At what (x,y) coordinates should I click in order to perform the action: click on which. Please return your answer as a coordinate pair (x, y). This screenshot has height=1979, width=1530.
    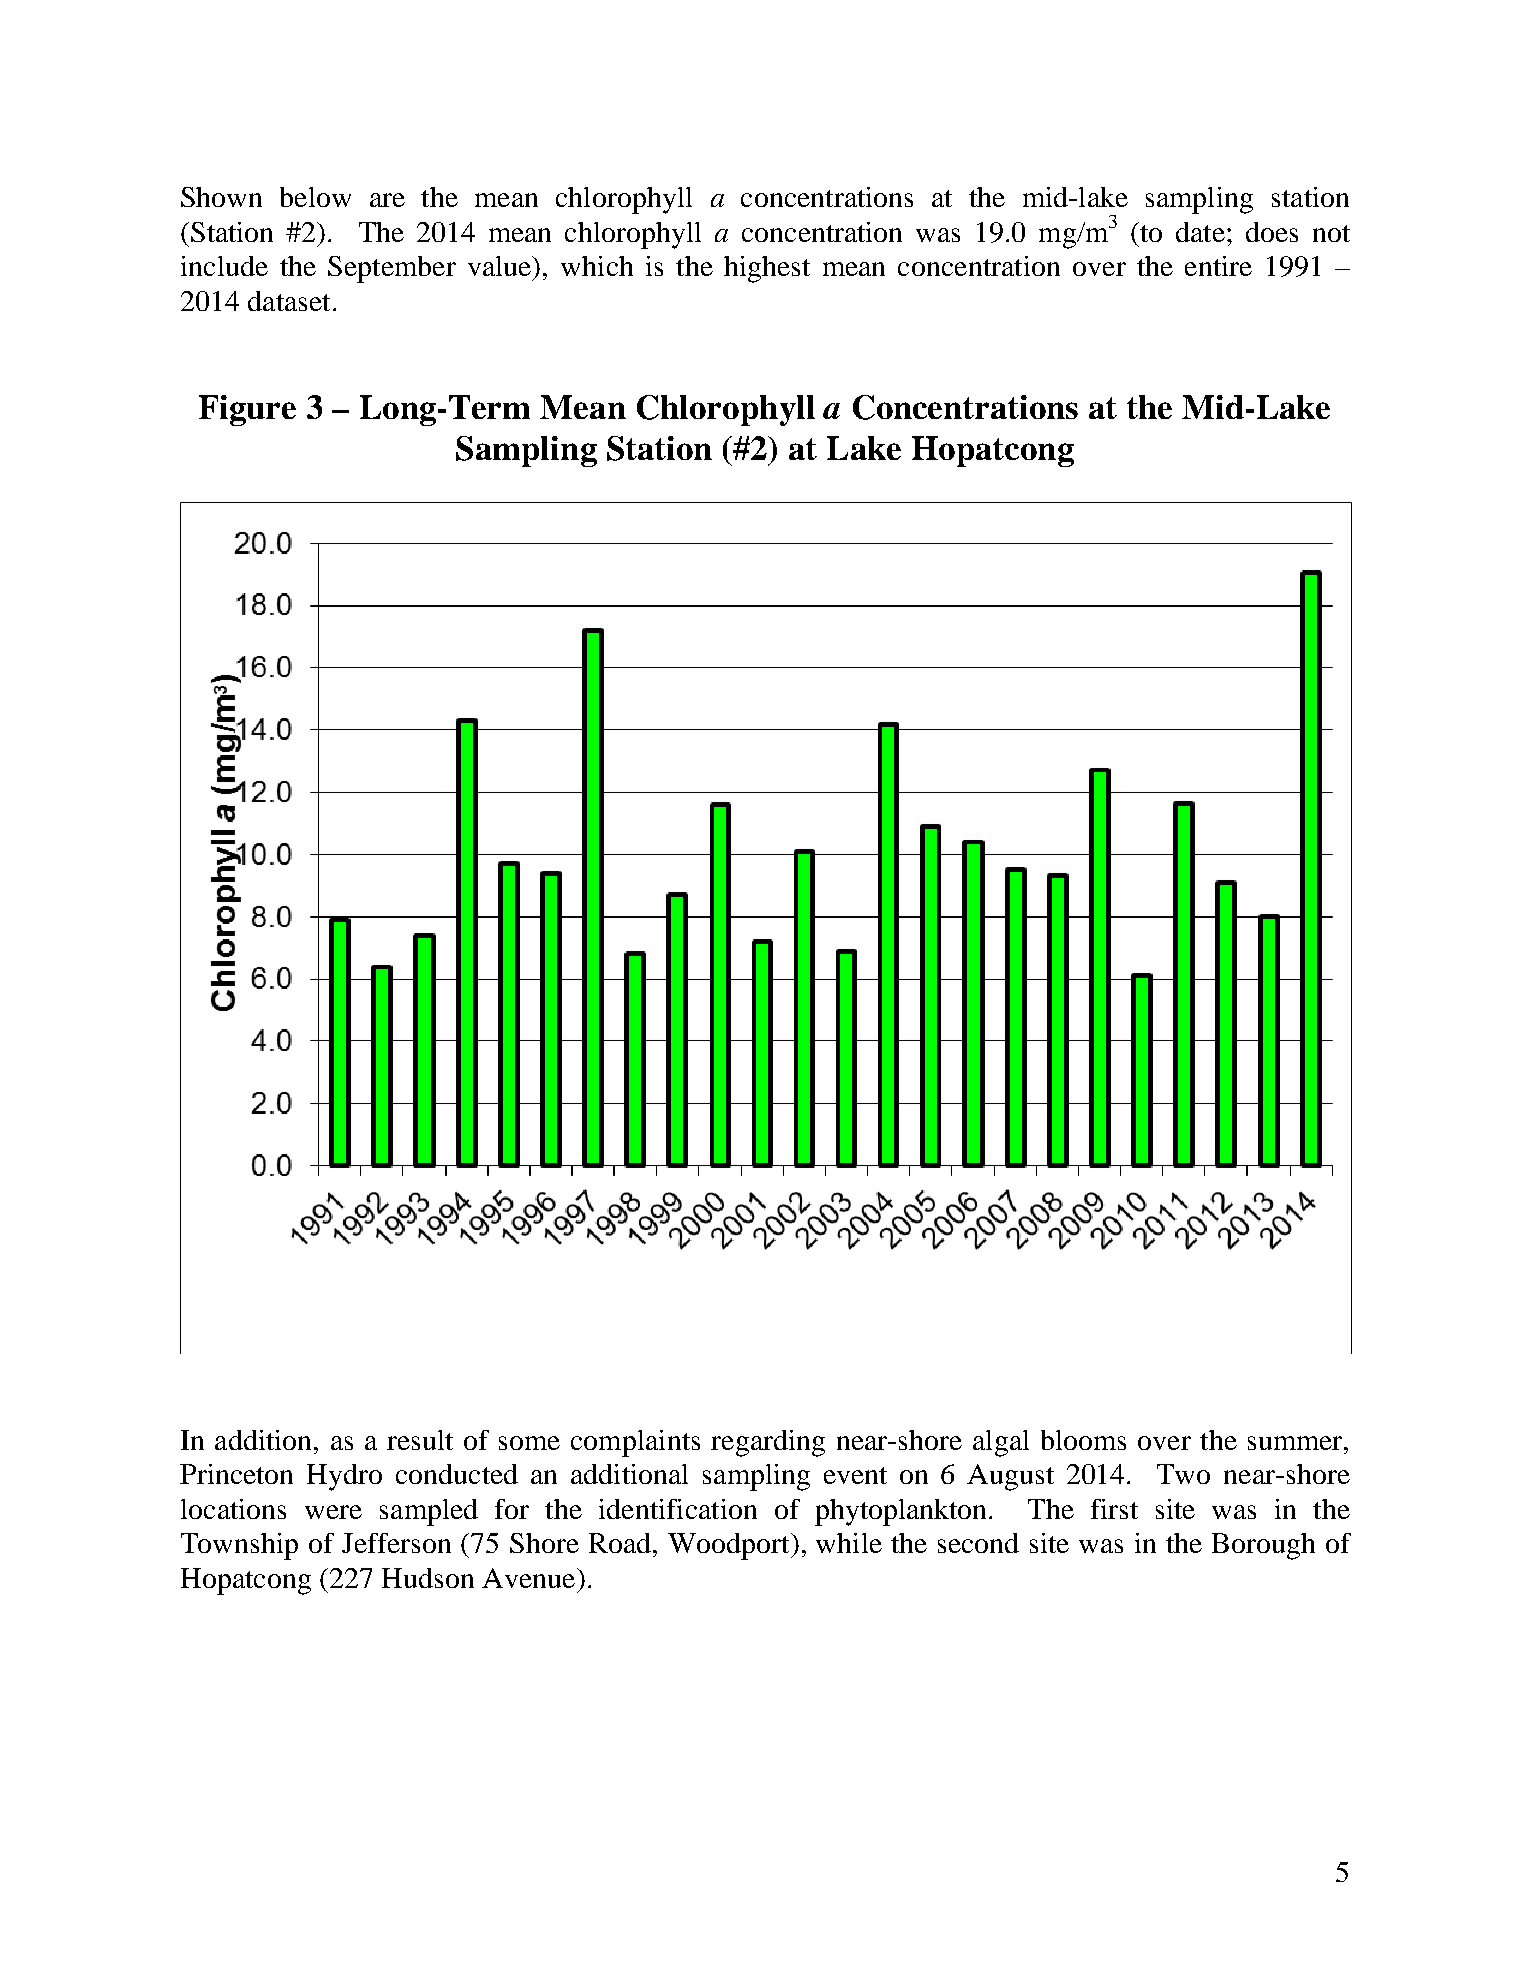
    Looking at the image, I should click on (597, 266).
